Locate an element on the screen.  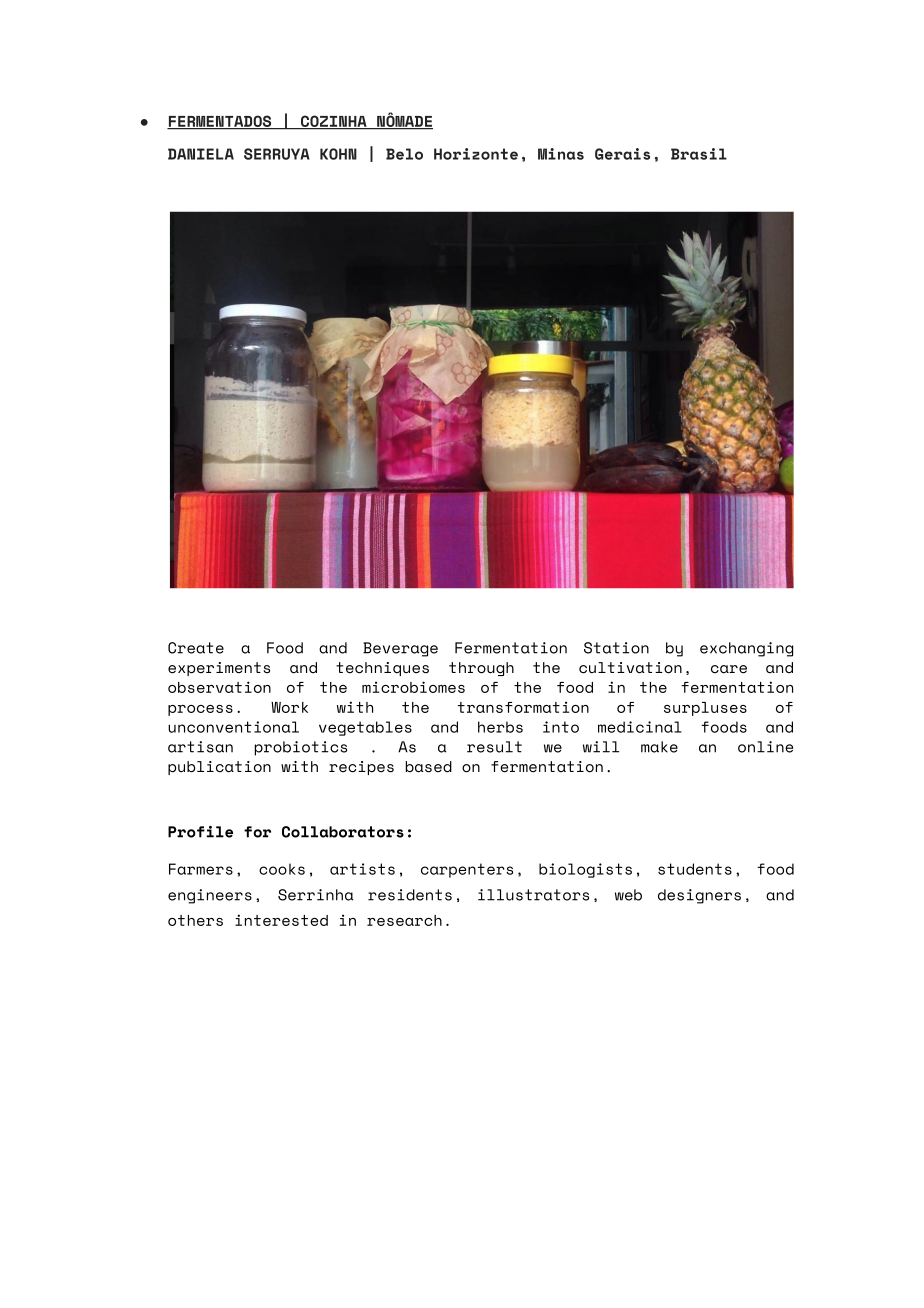
Minas is located at coordinates (561, 154).
